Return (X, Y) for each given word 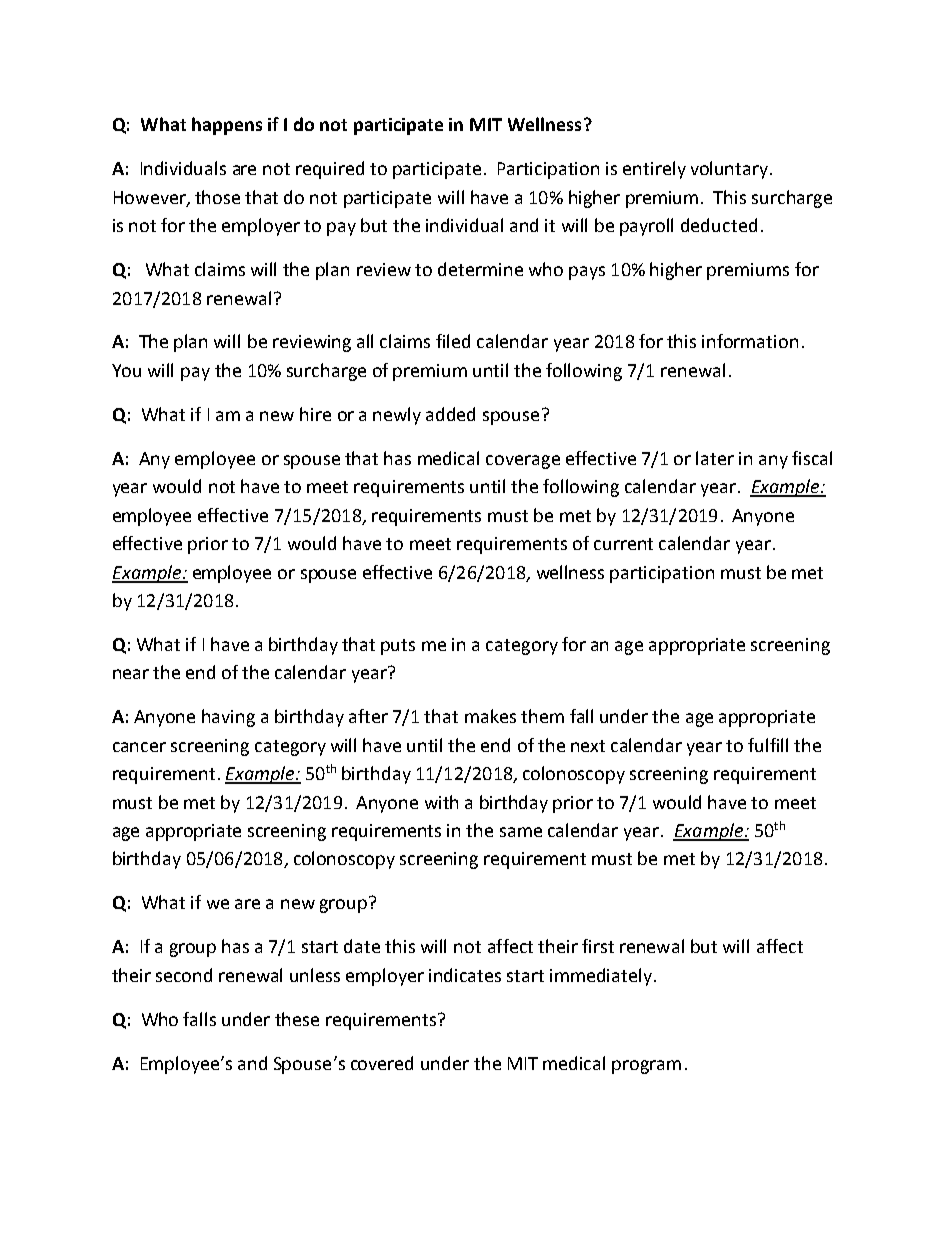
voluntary (731, 170)
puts (398, 647)
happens (227, 126)
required (330, 170)
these (297, 1019)
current (623, 544)
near (131, 674)
